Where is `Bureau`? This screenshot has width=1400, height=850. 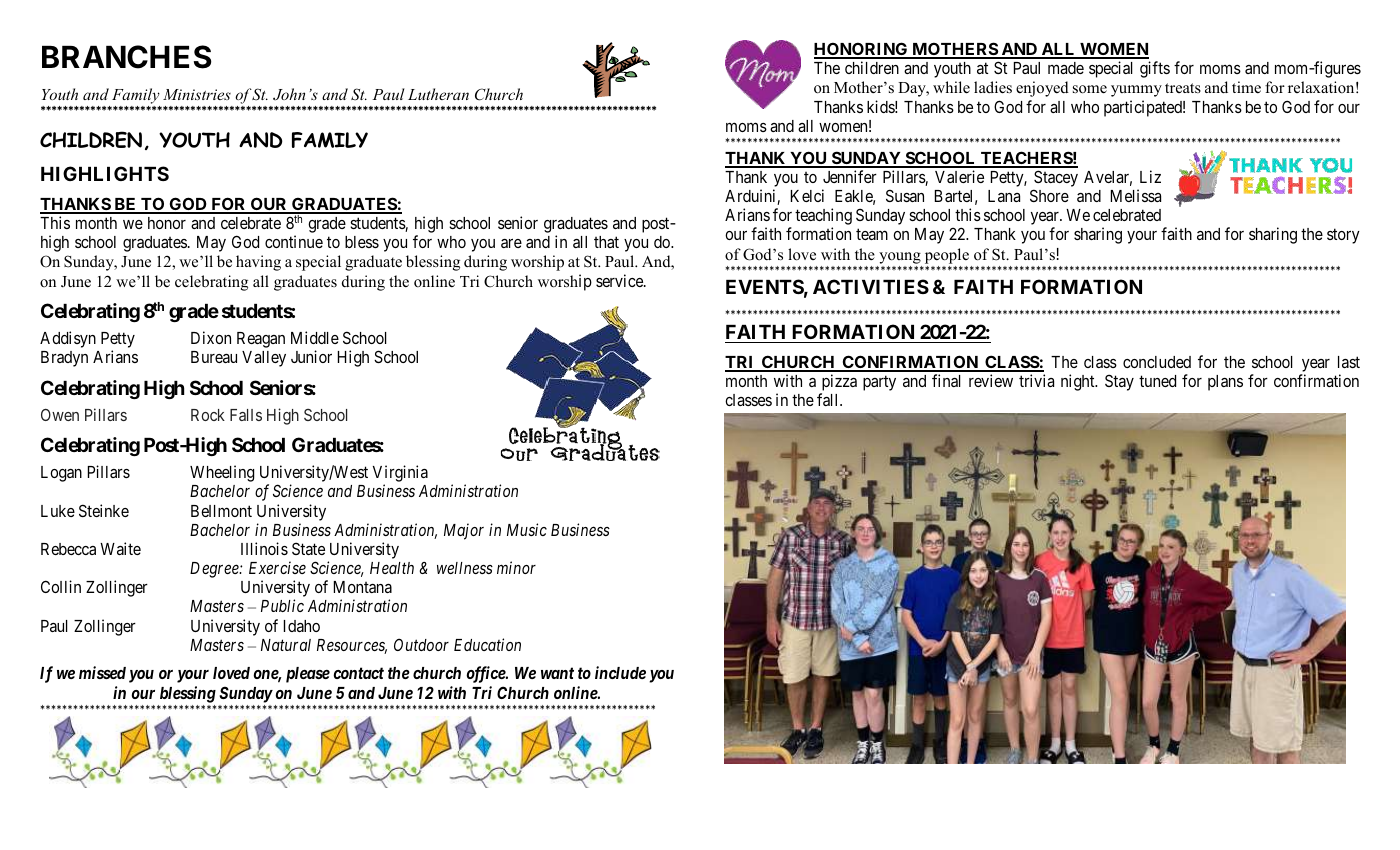 Bureau is located at coordinates (214, 357).
